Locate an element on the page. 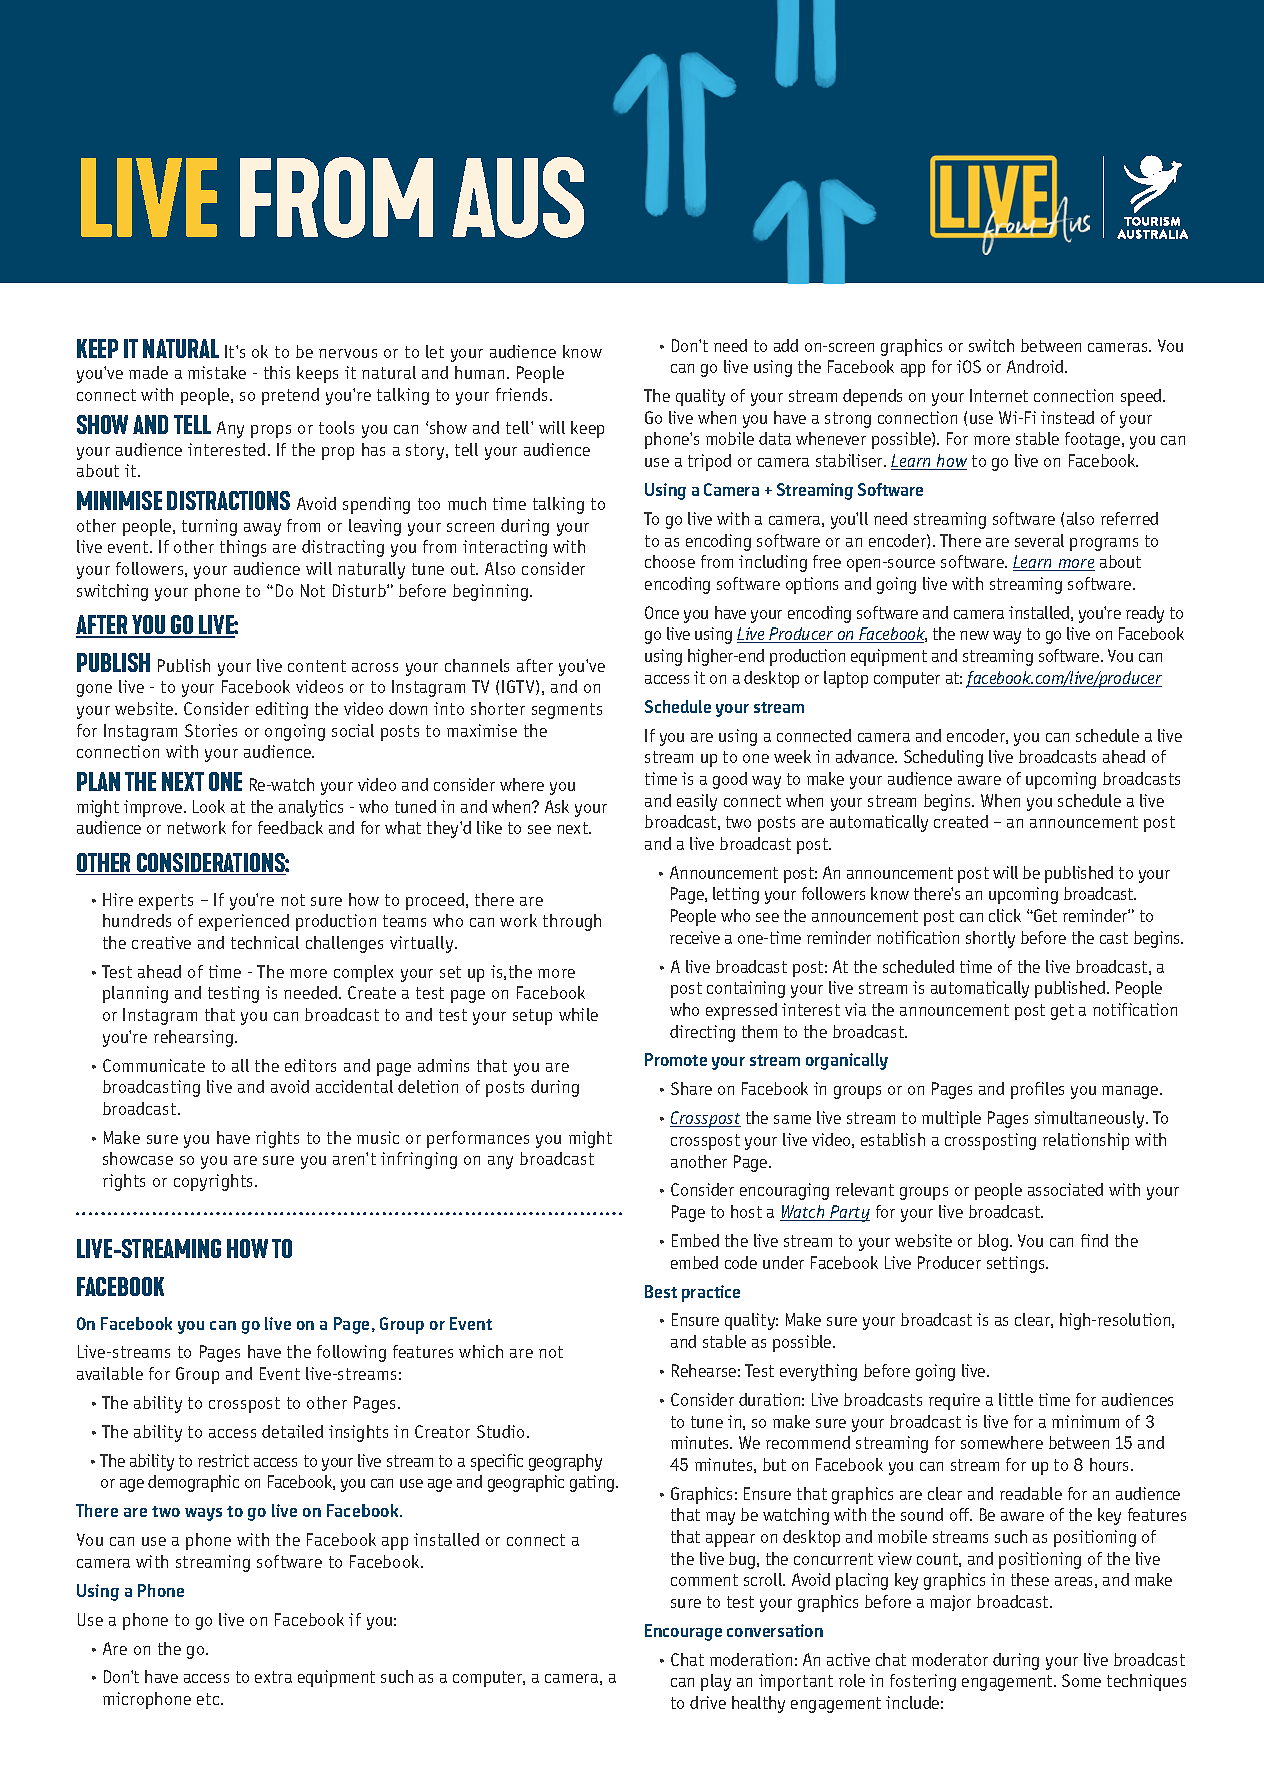 The width and height of the page is (1264, 1788). available is located at coordinates (110, 1373).
